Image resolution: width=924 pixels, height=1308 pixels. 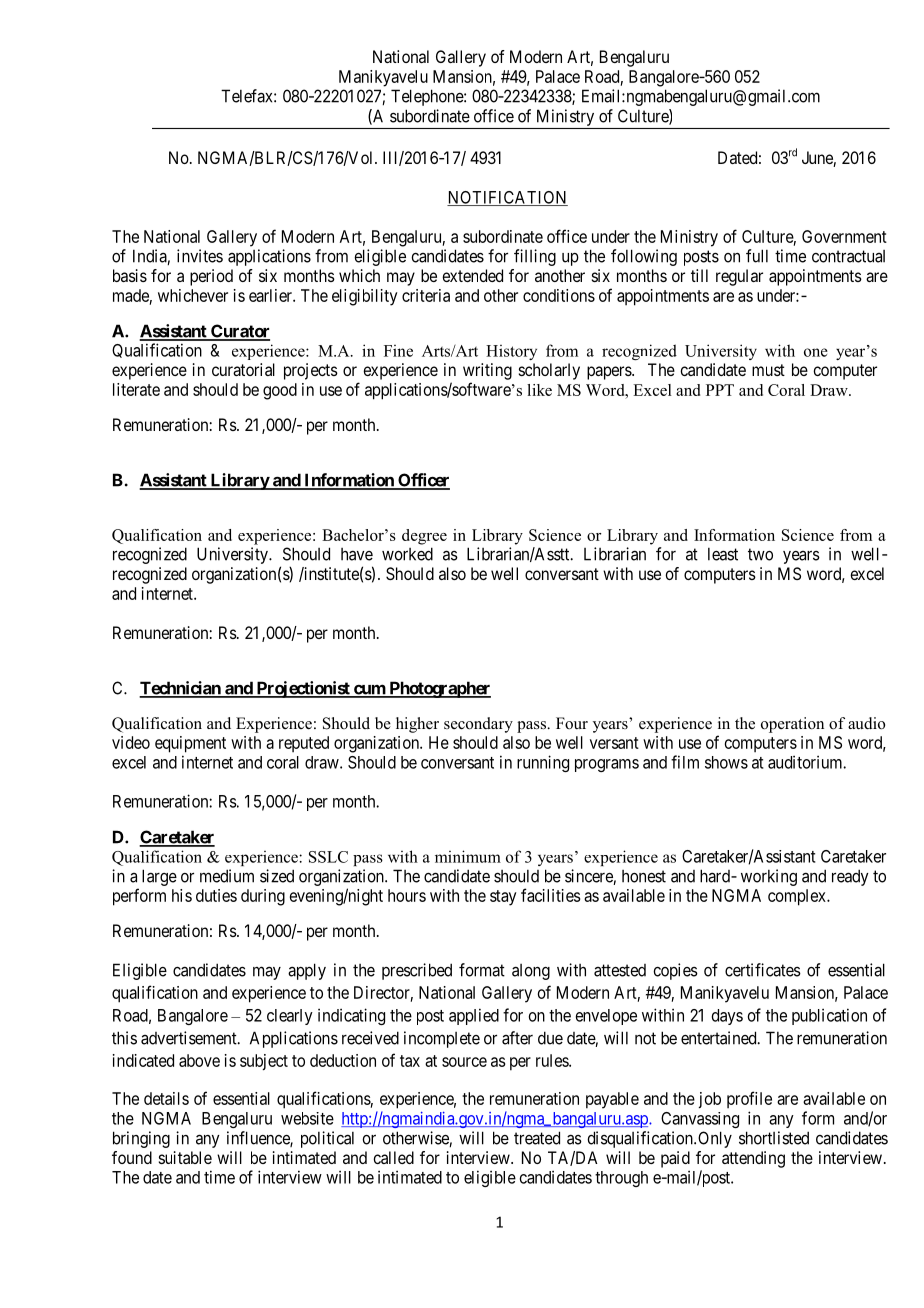 I want to click on NOTIFICATION, so click(x=507, y=198).
